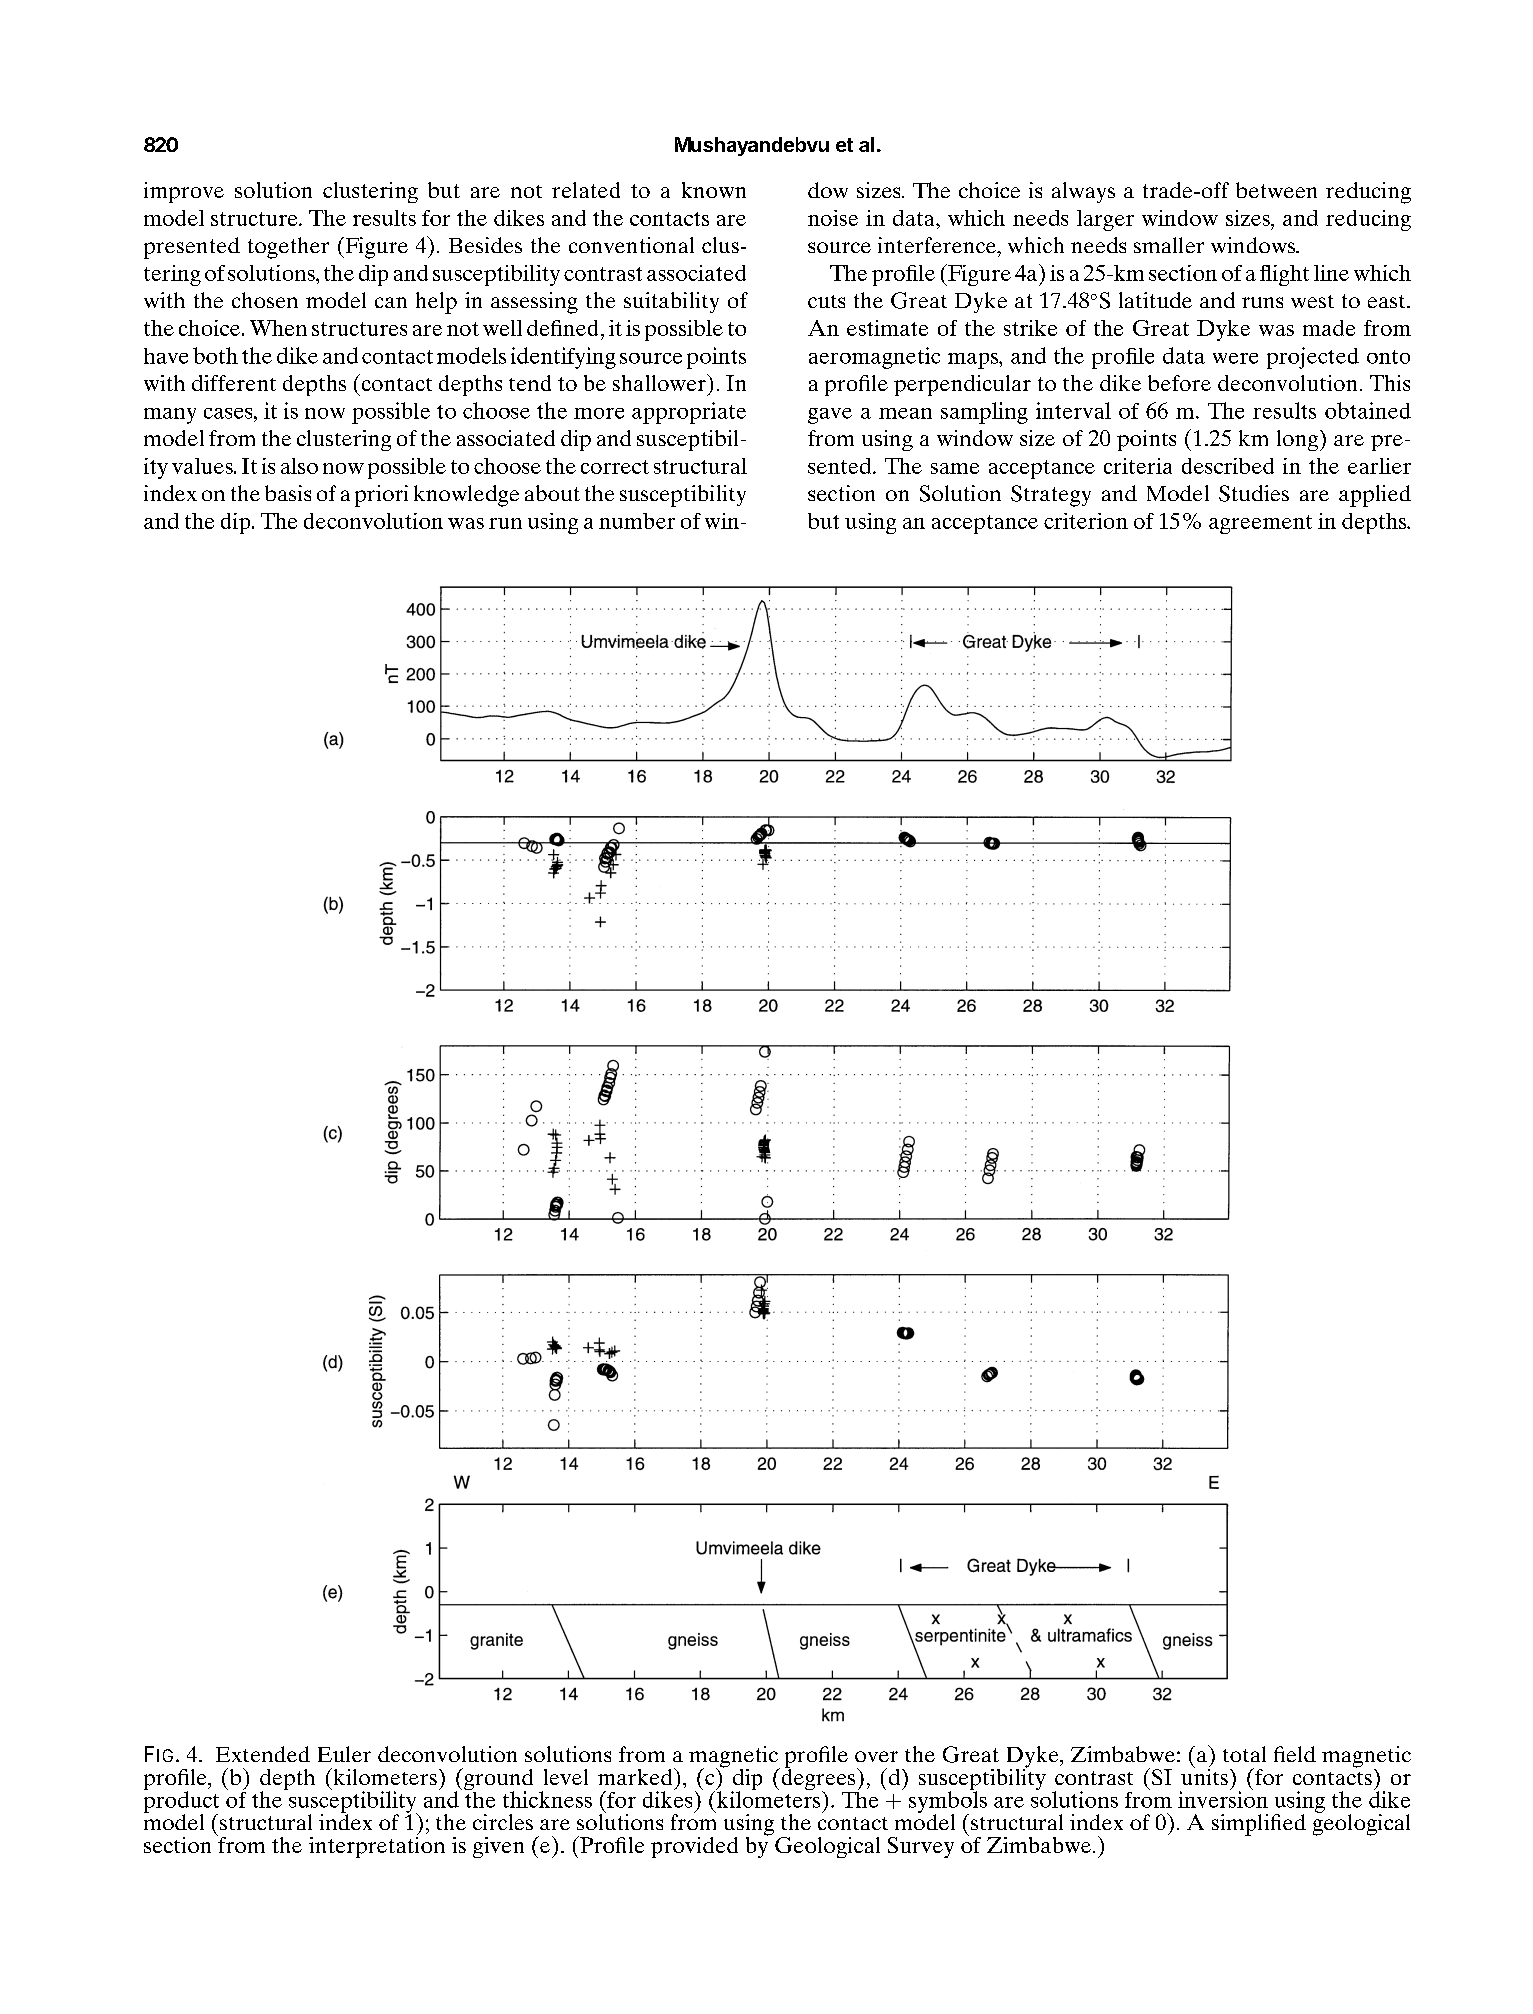 The height and width of the page is (2014, 1533). I want to click on together, so click(288, 248).
